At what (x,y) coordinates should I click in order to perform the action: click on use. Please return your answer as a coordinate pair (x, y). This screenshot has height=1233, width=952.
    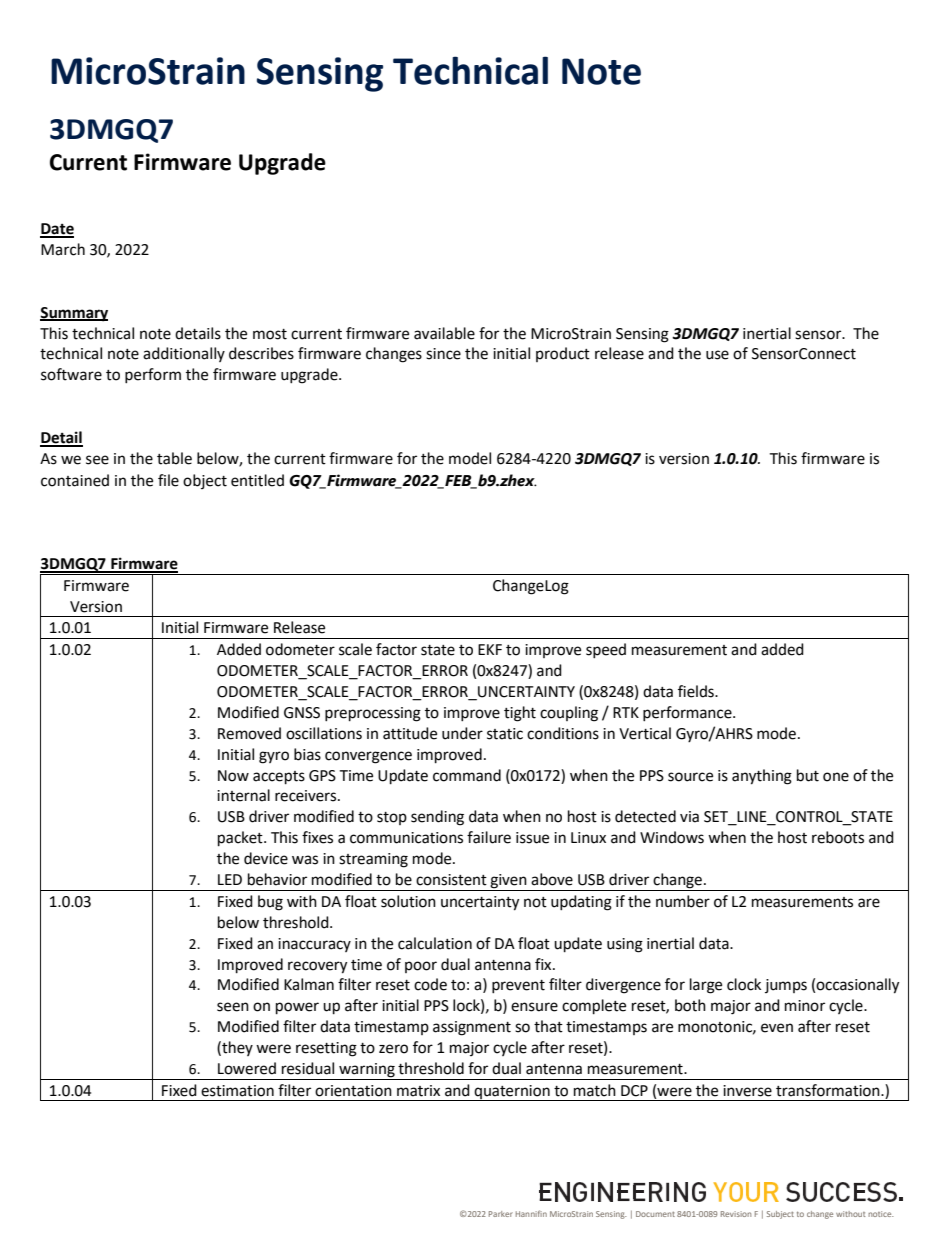
    Looking at the image, I should click on (717, 355).
